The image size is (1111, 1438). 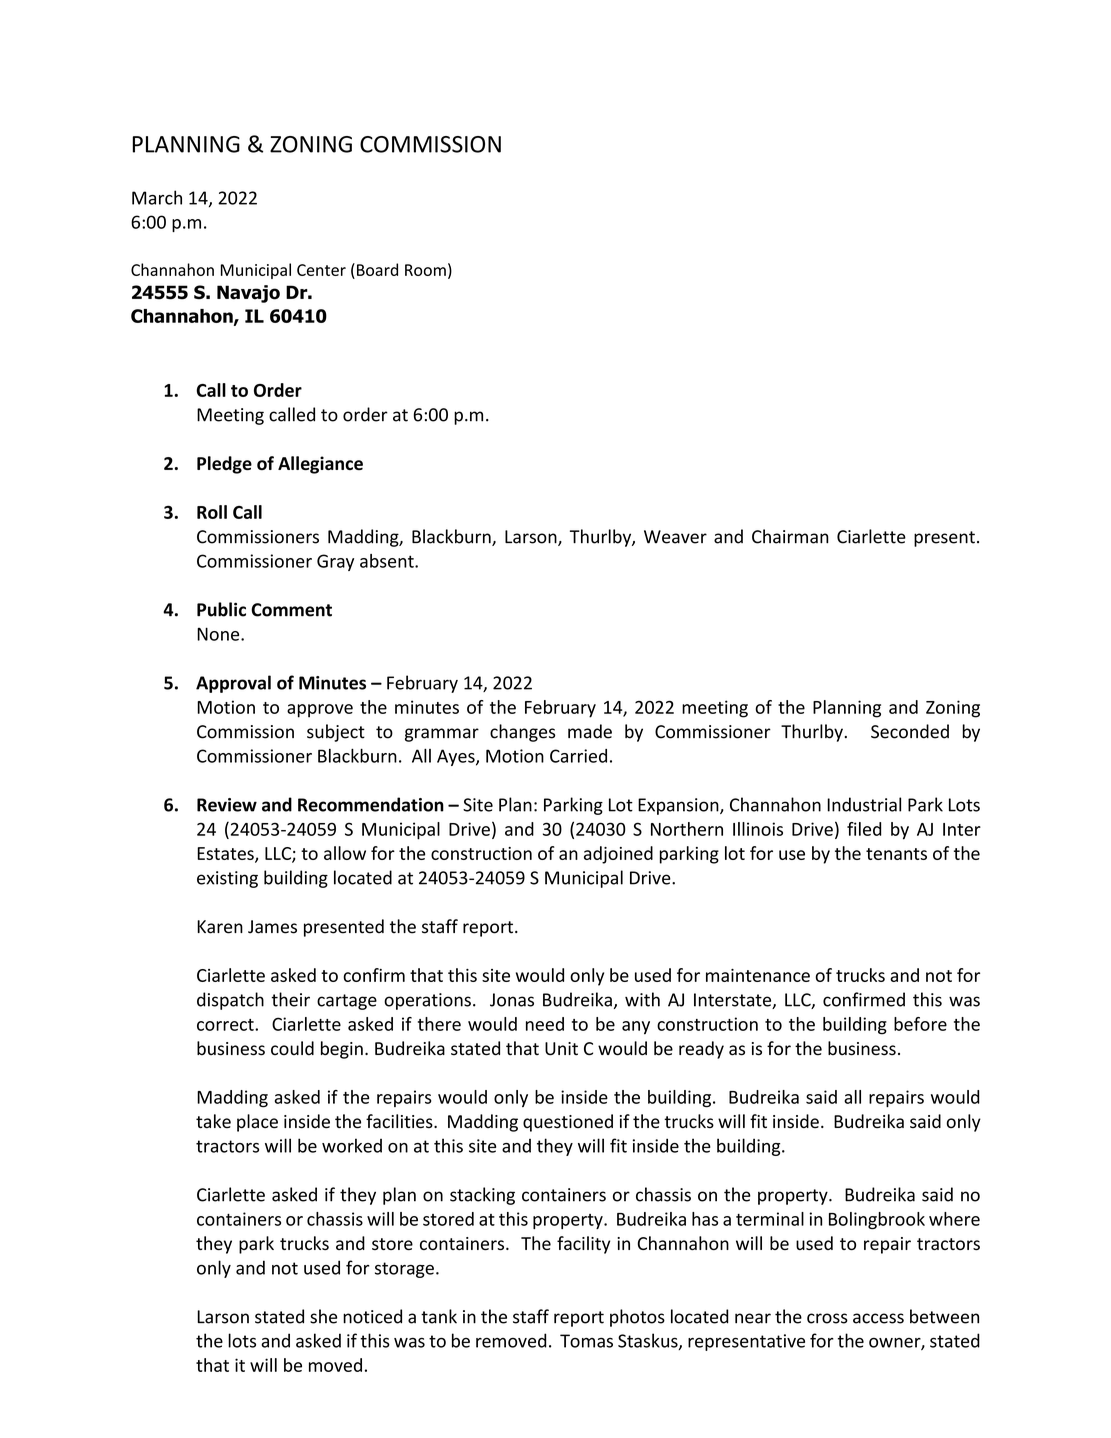 What do you see at coordinates (586, 1341) in the screenshot?
I see `Tomas` at bounding box center [586, 1341].
